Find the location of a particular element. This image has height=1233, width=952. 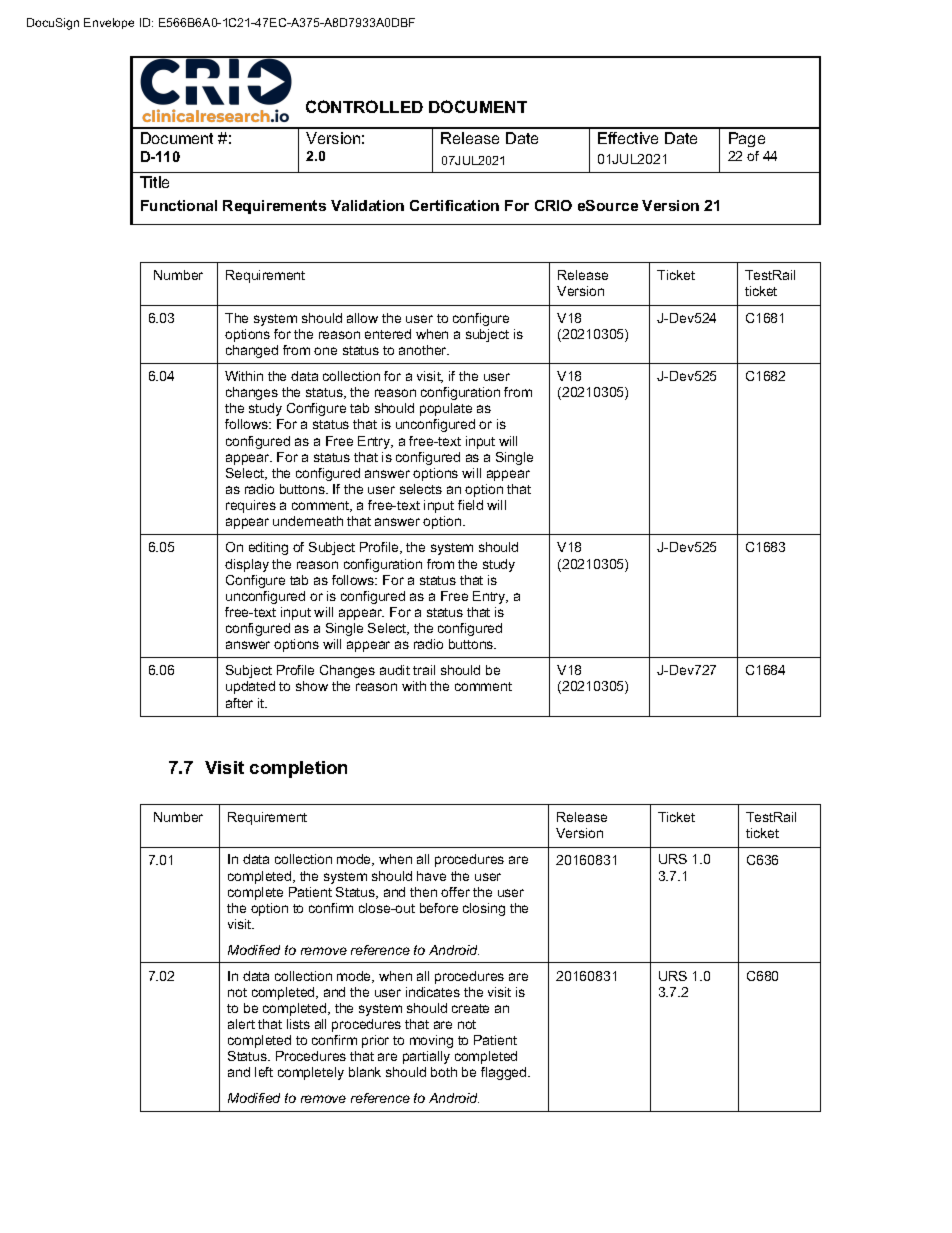

populate is located at coordinates (446, 409).
